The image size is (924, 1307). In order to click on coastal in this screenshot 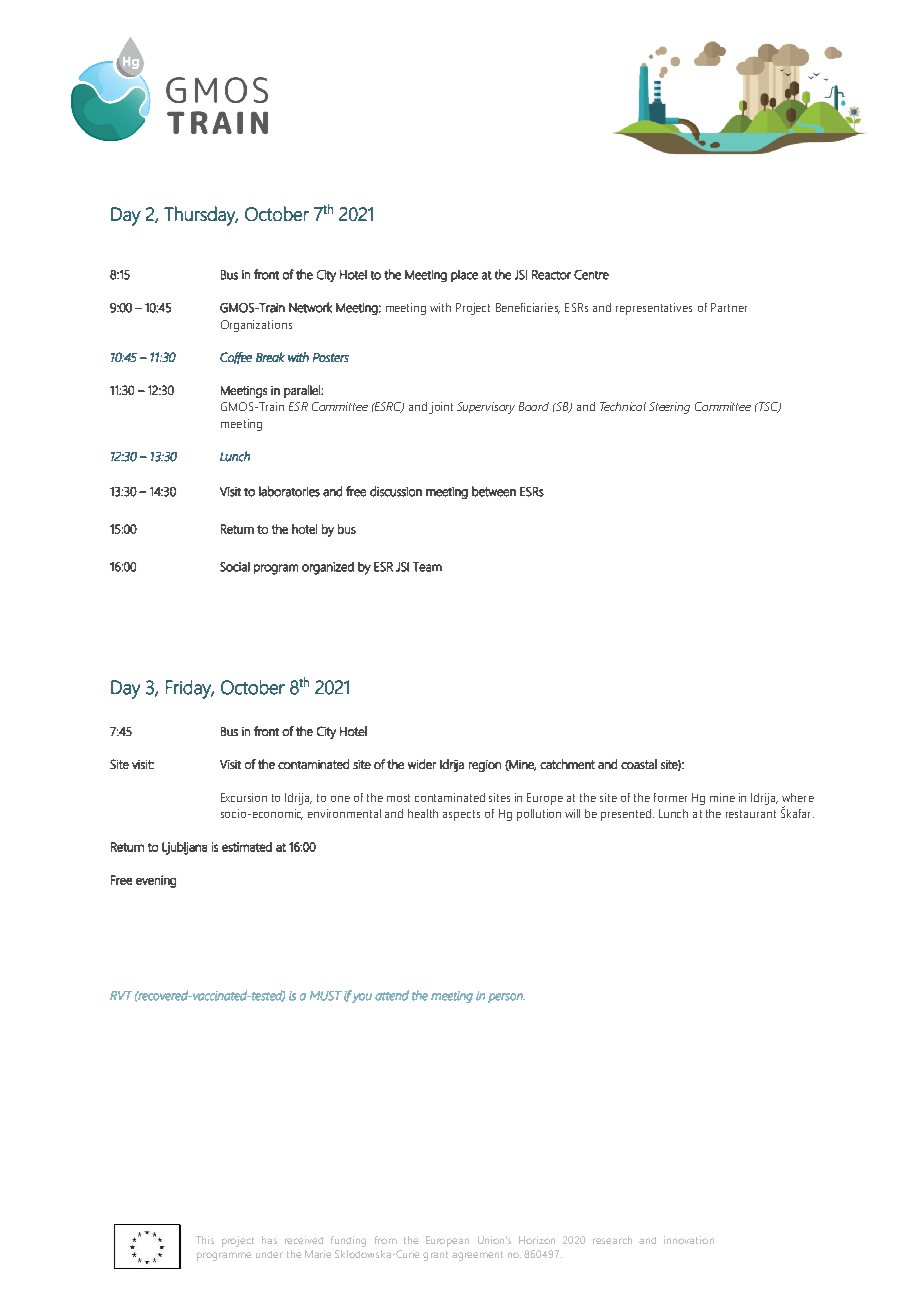, I will do `click(639, 764)`.
